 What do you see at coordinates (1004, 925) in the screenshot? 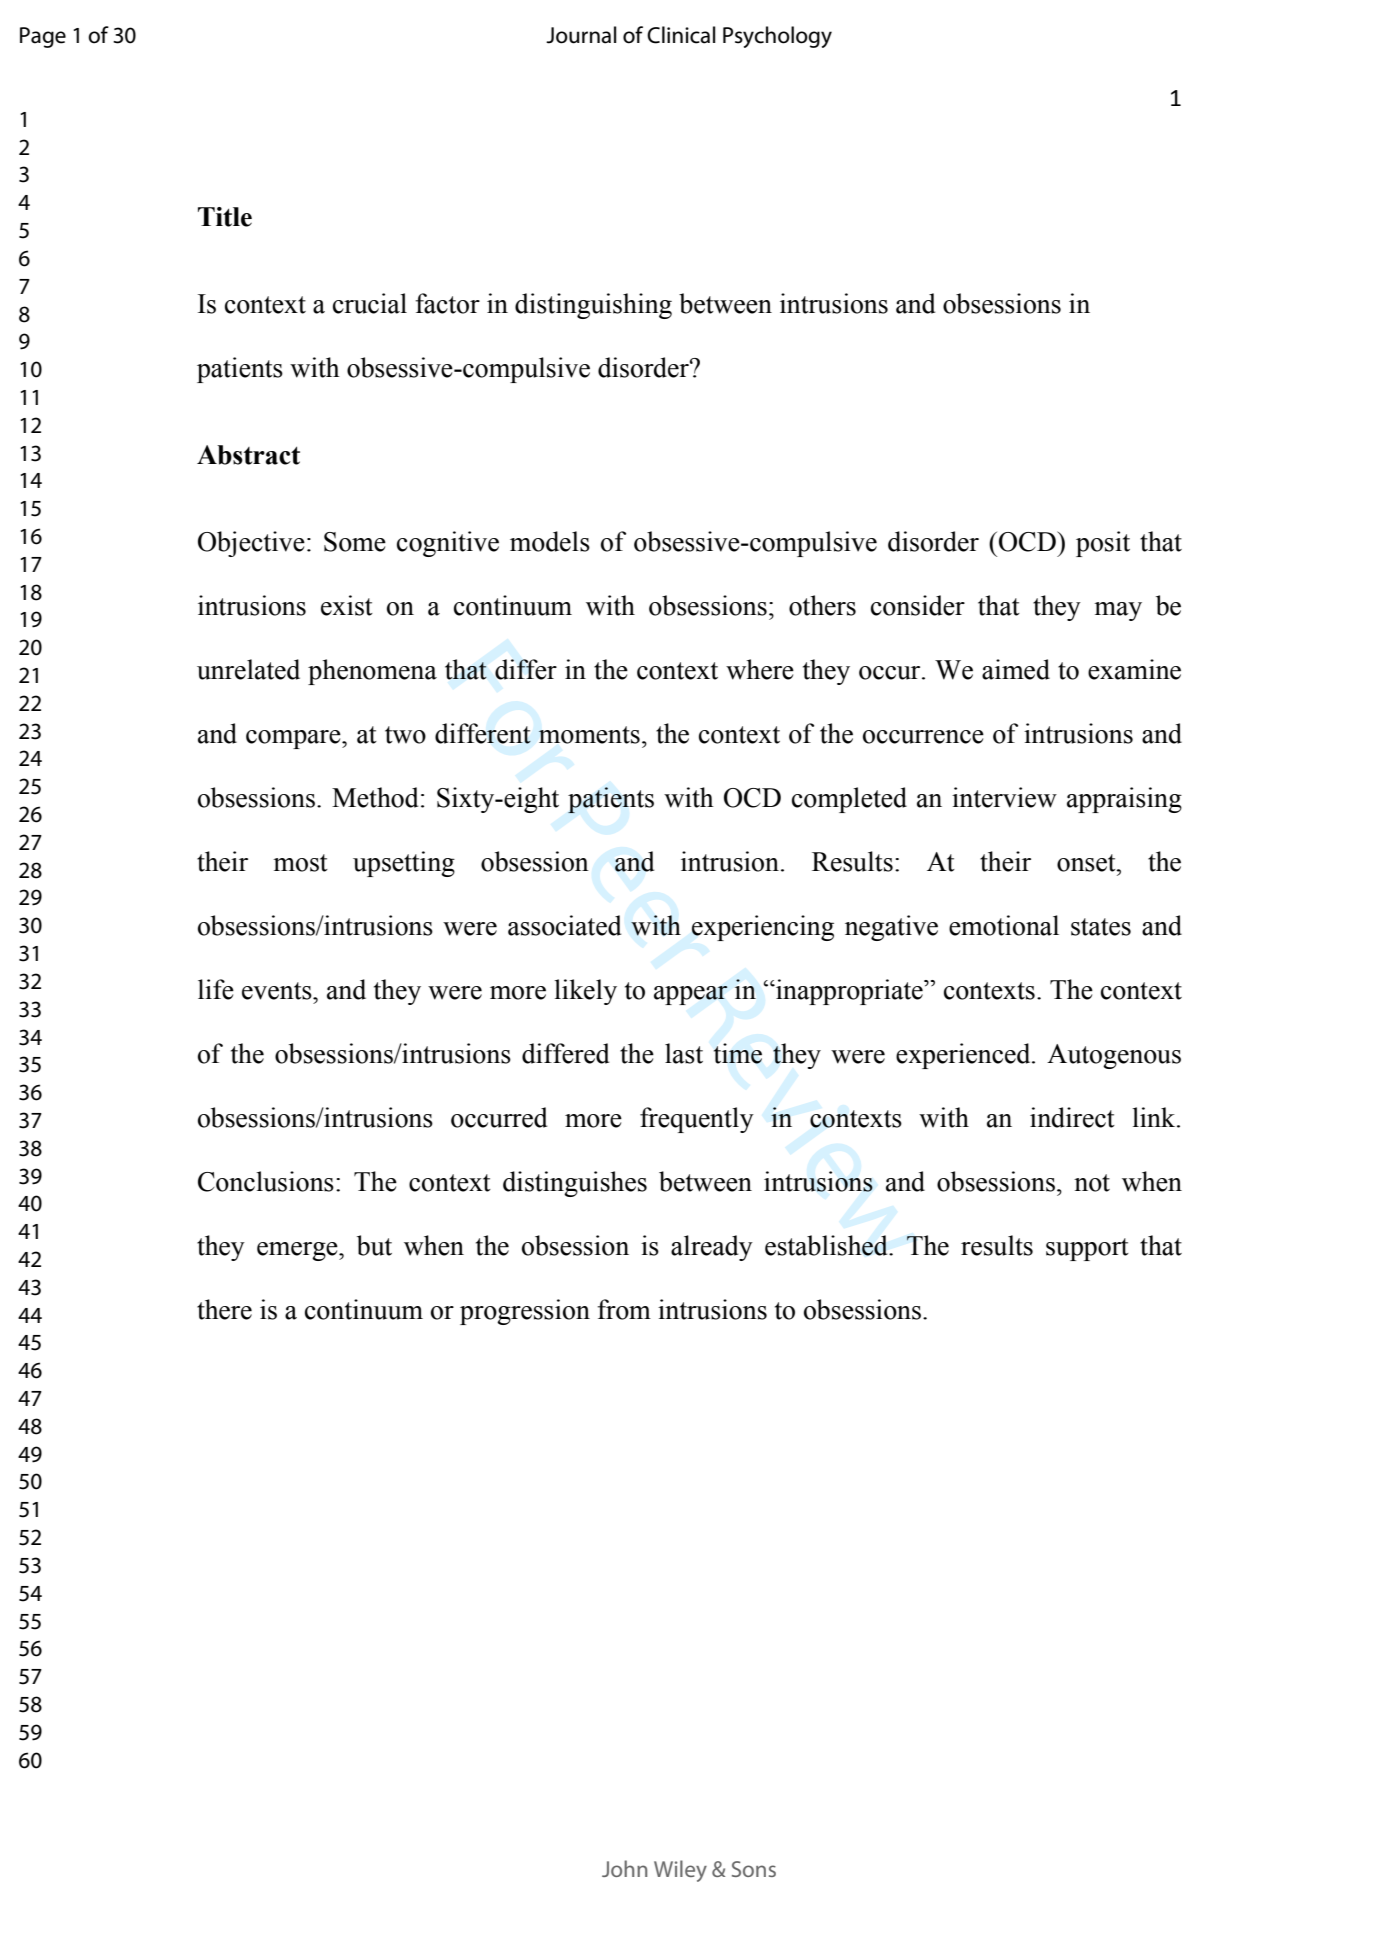
I see `emotional` at bounding box center [1004, 925].
